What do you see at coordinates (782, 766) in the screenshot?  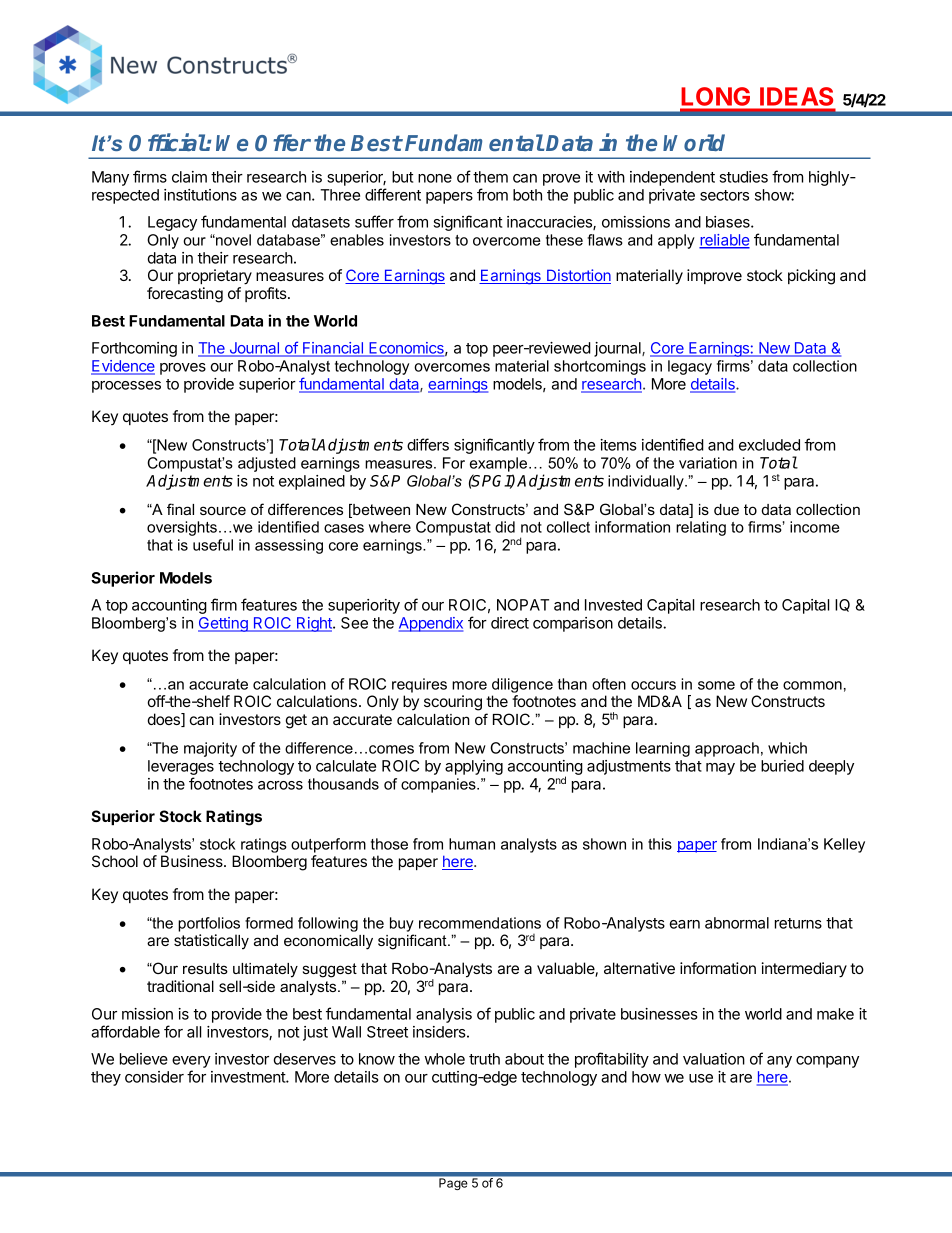 I see `buried` at bounding box center [782, 766].
